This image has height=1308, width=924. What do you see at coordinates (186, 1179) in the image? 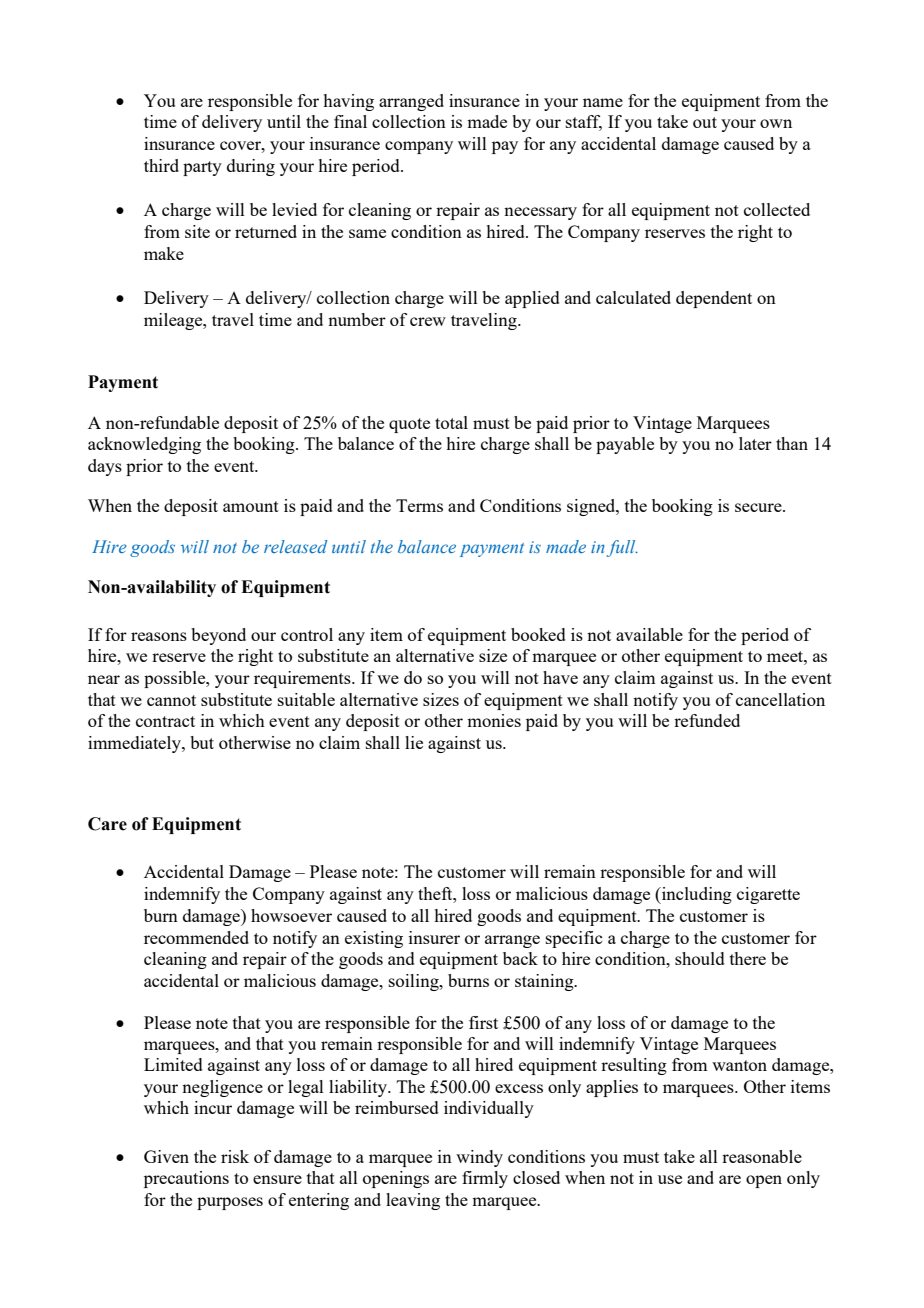
I see `precautions` at bounding box center [186, 1179].
